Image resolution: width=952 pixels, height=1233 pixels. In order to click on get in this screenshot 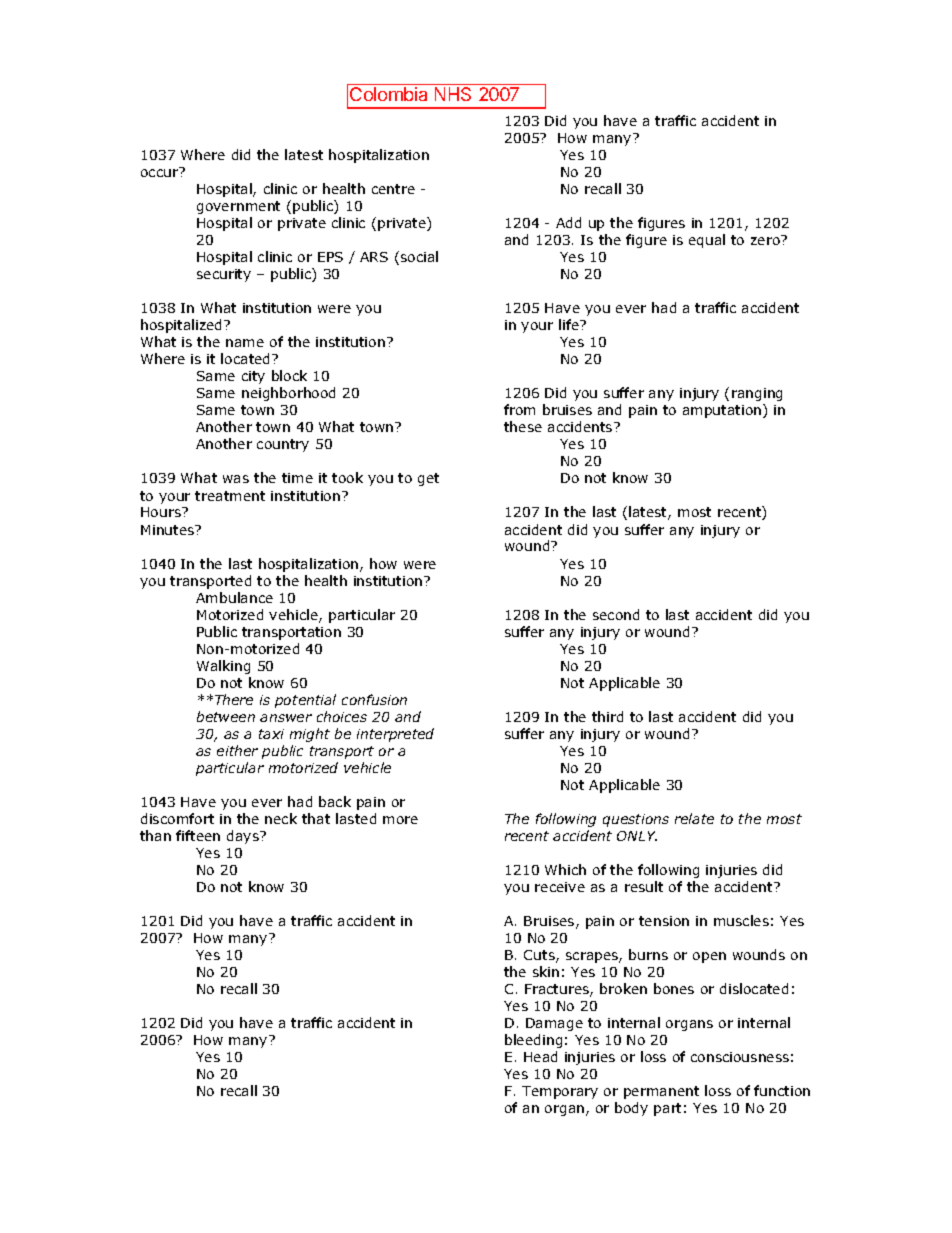, I will do `click(428, 479)`.
